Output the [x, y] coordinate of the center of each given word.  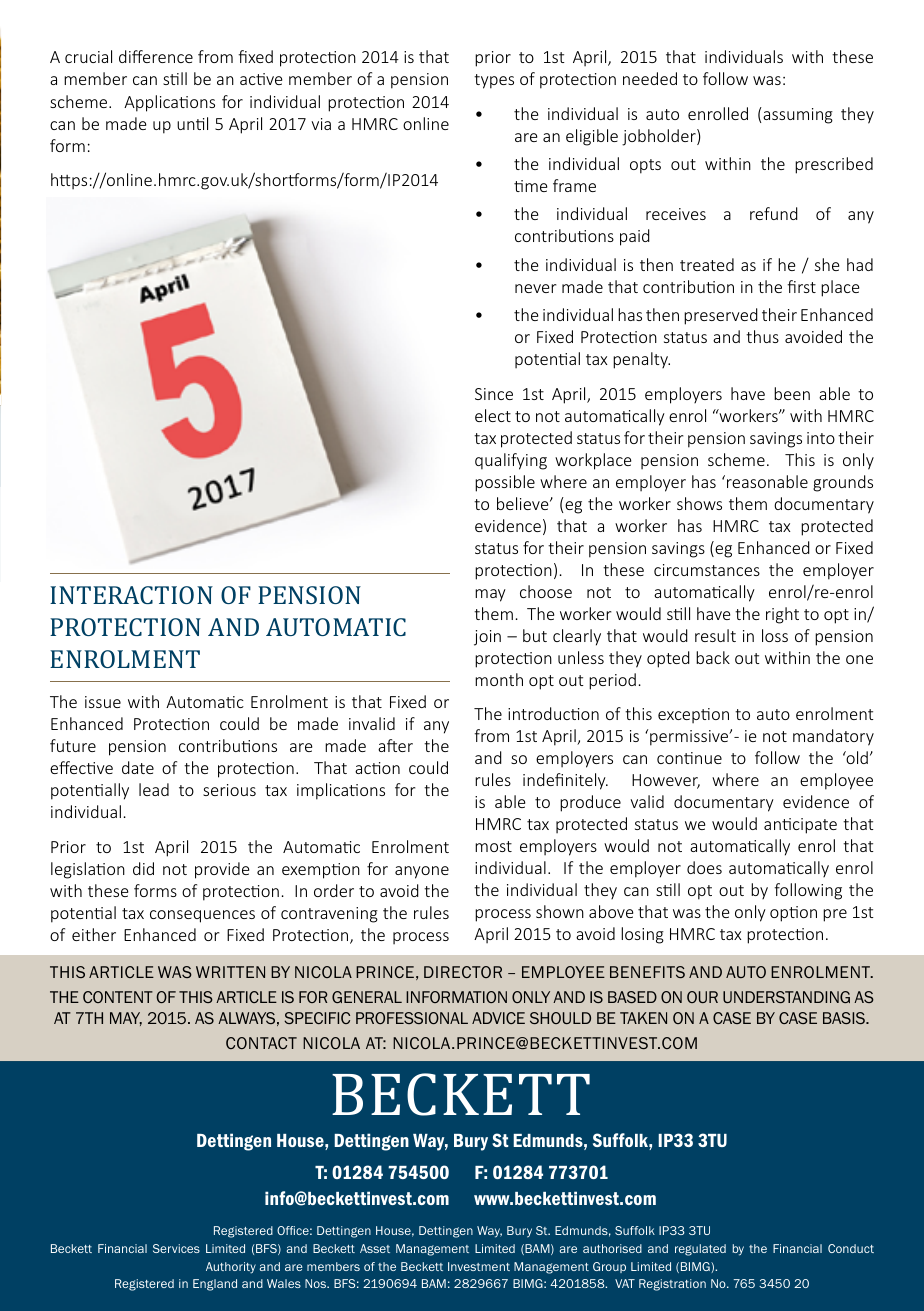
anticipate [800, 826]
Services [176, 1248]
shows [699, 503]
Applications [169, 103]
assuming [797, 115]
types [494, 81]
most [493, 846]
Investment [479, 1266]
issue [103, 702]
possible [505, 483]
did [143, 868]
